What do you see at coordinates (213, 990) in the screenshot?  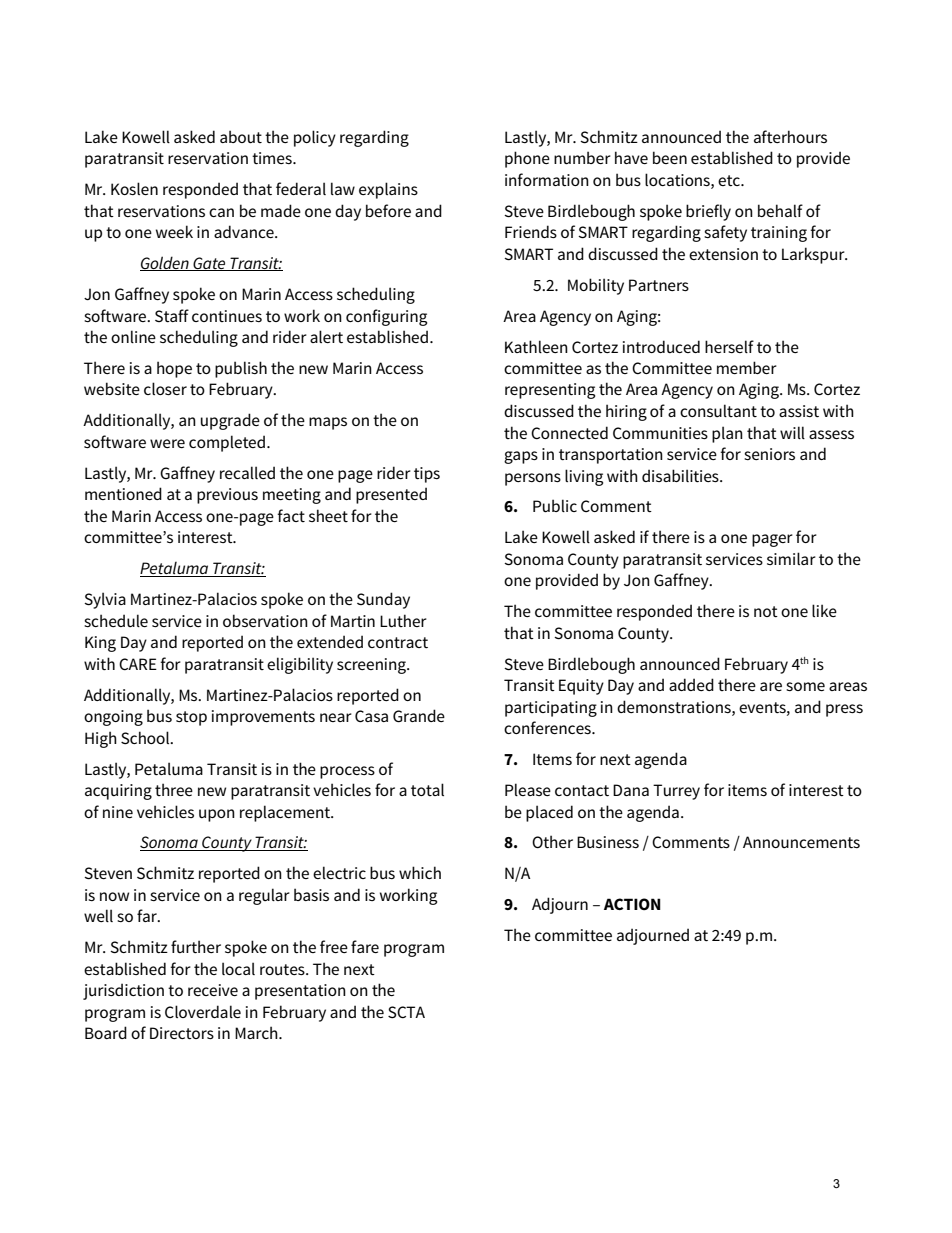 I see `receive` at bounding box center [213, 990].
